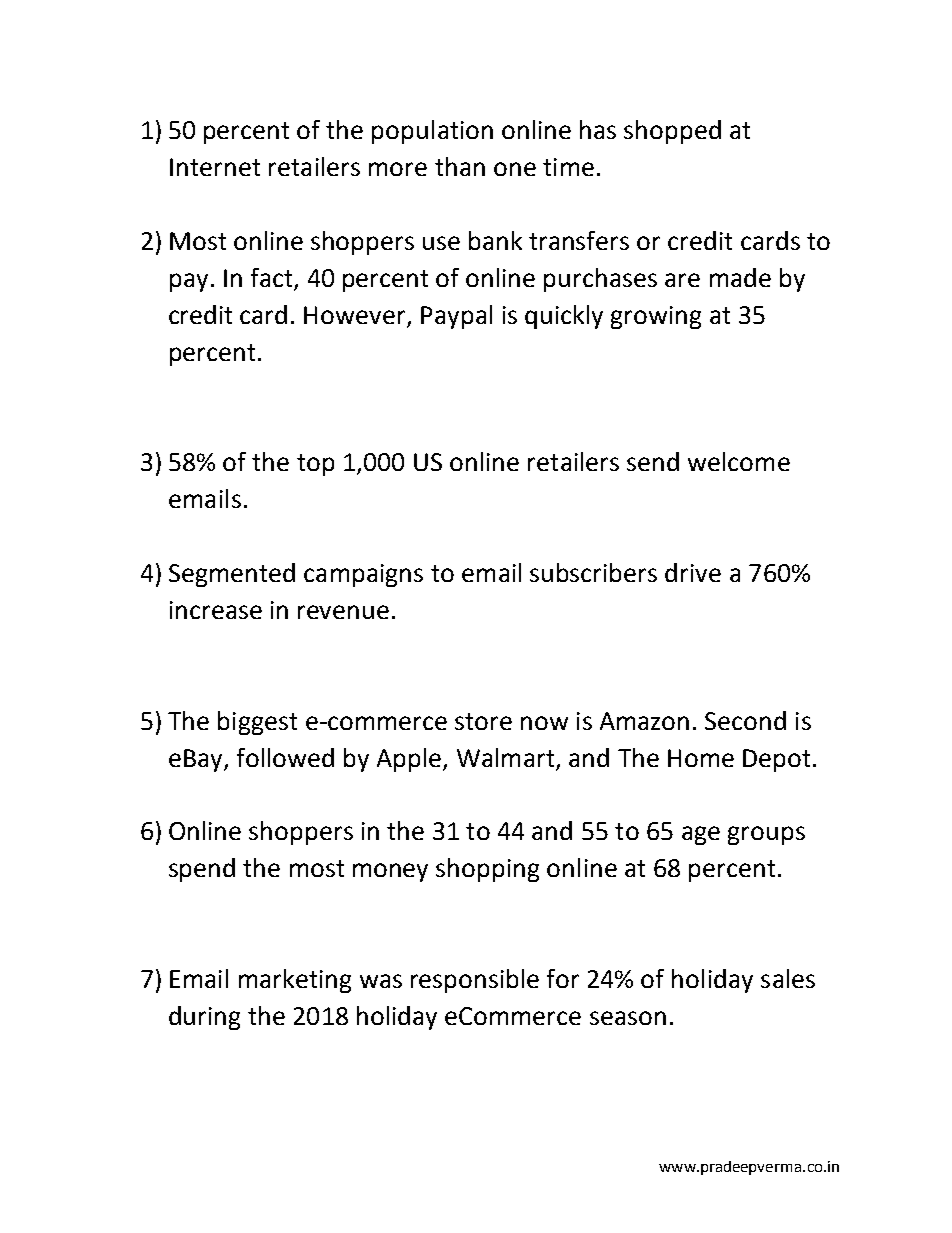 This screenshot has height=1233, width=952. Describe the element at coordinates (354, 315) in the screenshot. I see `However` at that location.
